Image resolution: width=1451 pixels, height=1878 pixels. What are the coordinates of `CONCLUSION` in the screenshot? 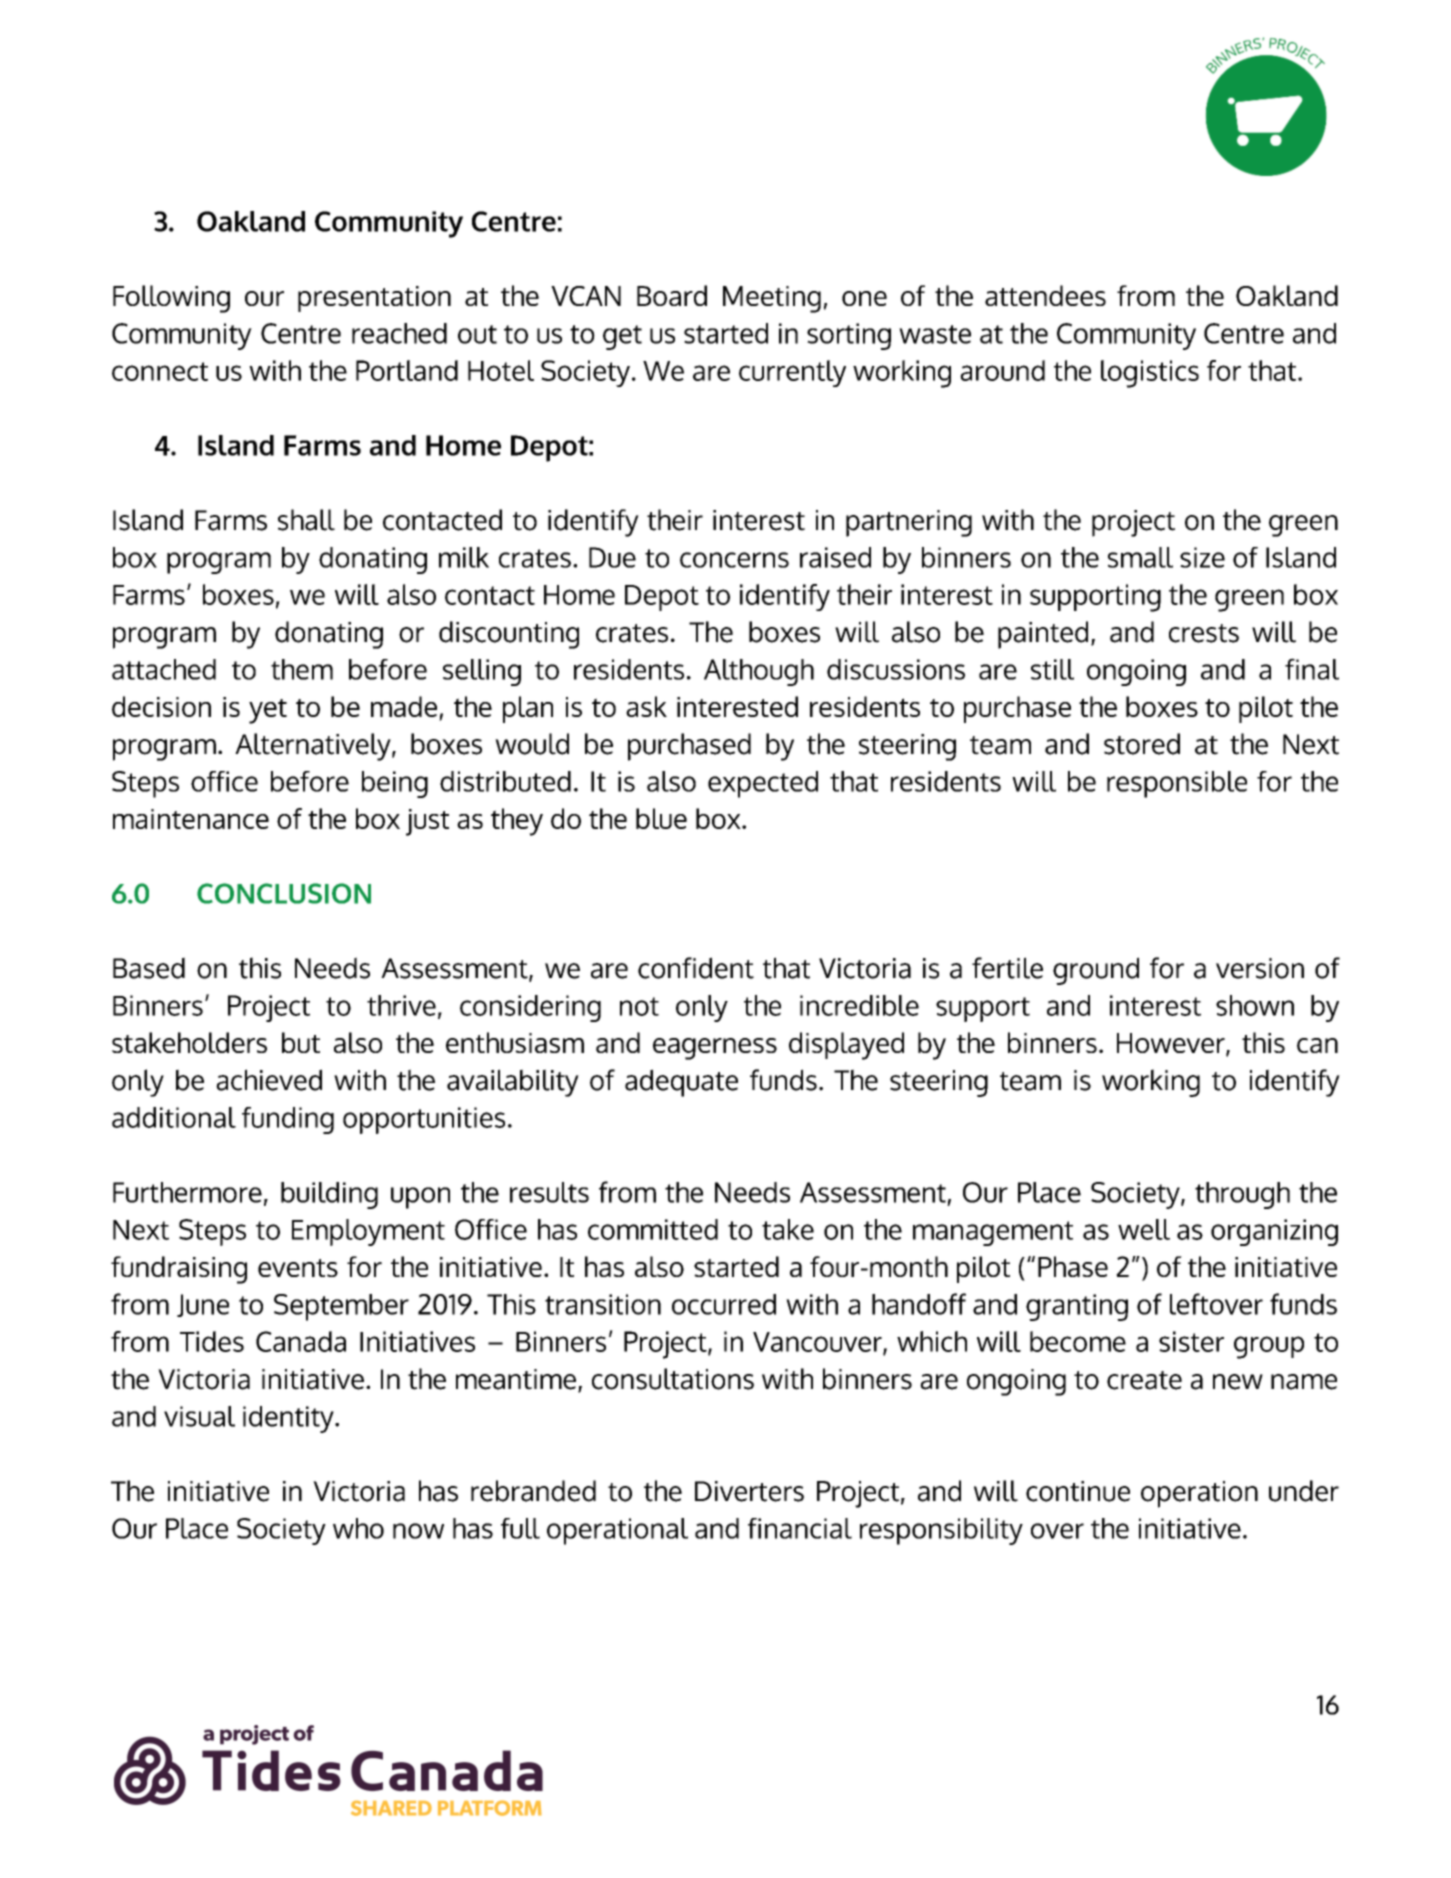 It's located at (284, 893).
